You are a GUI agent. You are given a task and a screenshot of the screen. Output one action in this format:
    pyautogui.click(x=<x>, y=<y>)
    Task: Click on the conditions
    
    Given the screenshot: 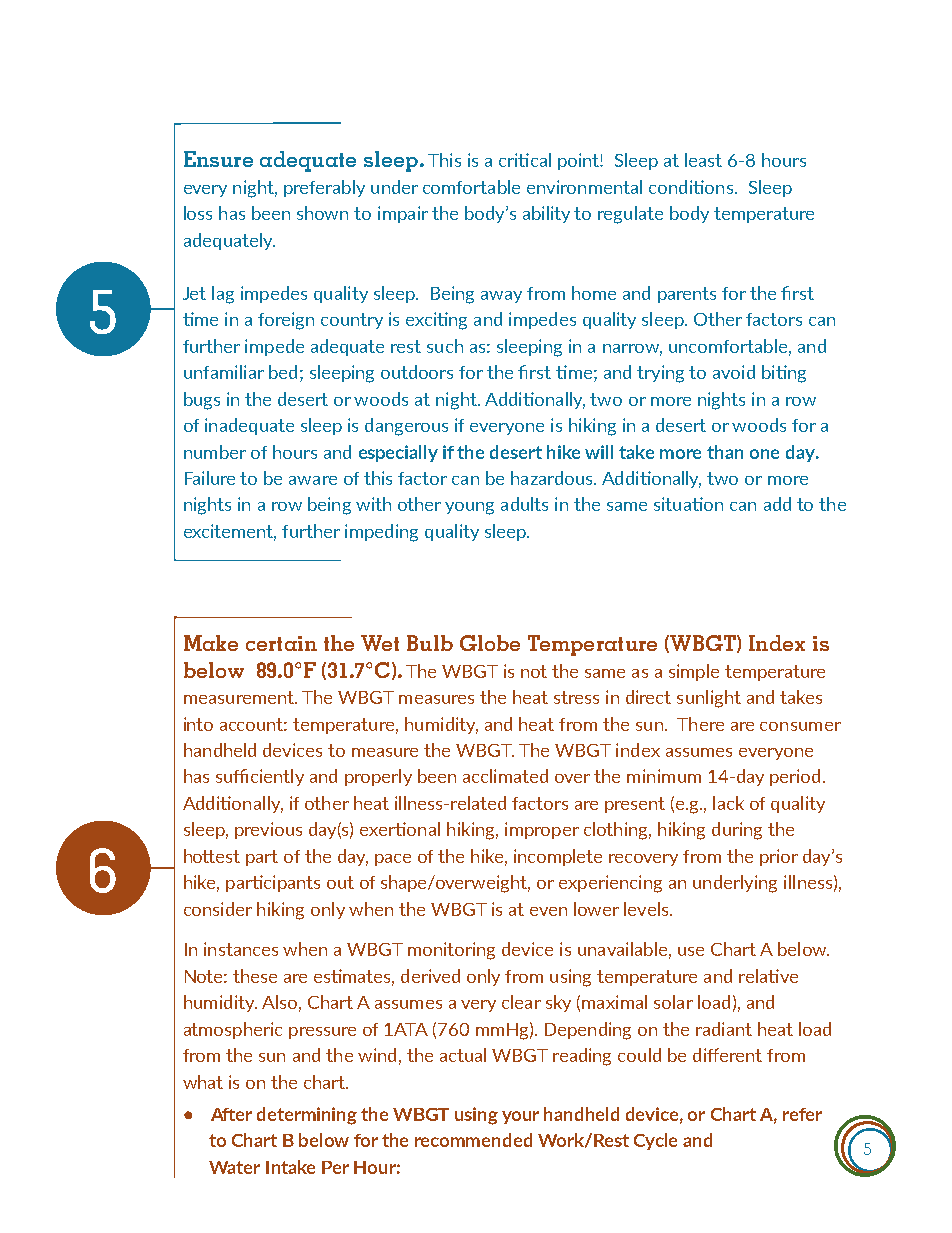 What is the action you would take?
    pyautogui.click(x=691, y=187)
